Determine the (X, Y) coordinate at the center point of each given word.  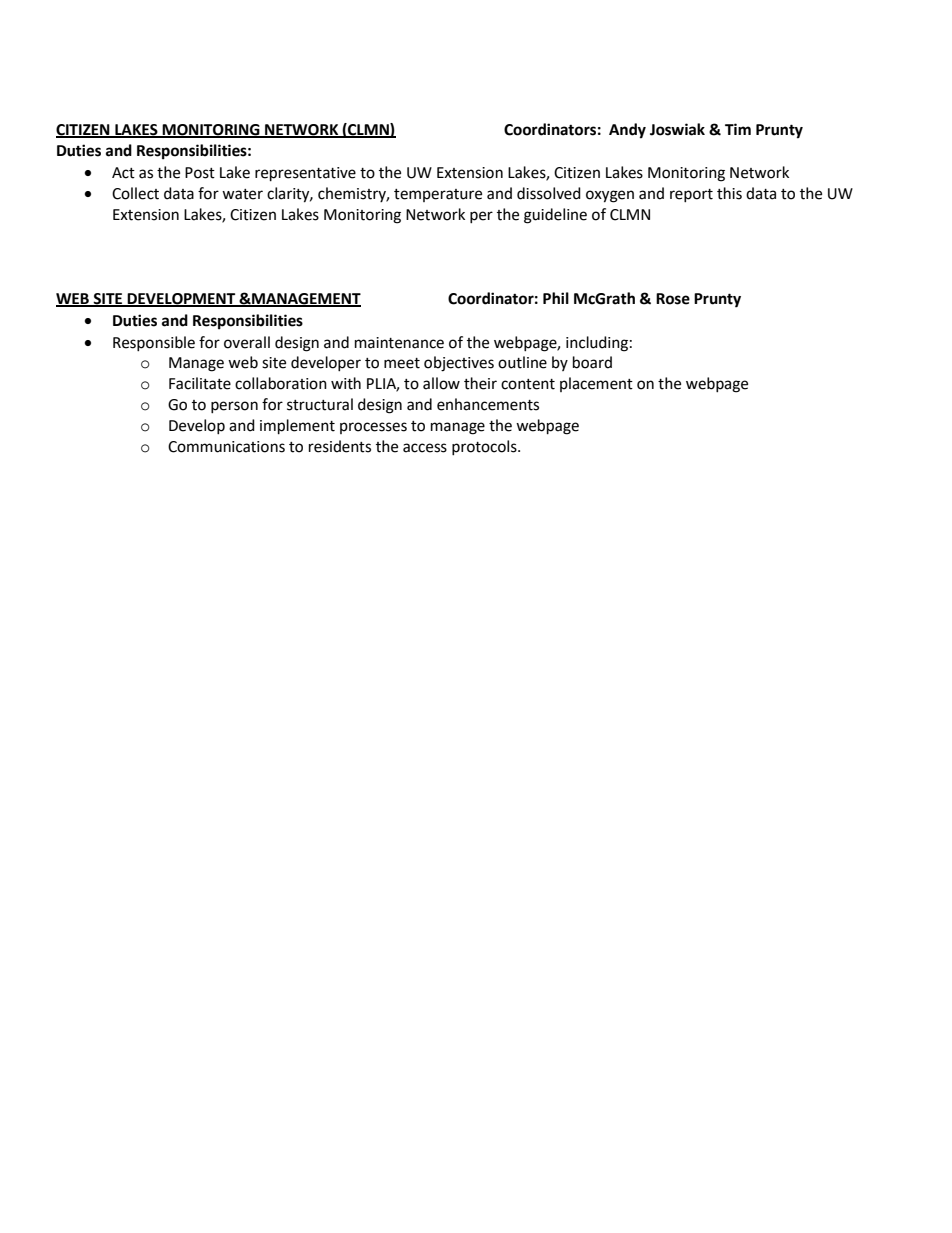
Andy (627, 131)
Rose (673, 299)
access (425, 448)
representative (305, 174)
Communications (226, 447)
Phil (556, 298)
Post (200, 173)
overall (247, 342)
